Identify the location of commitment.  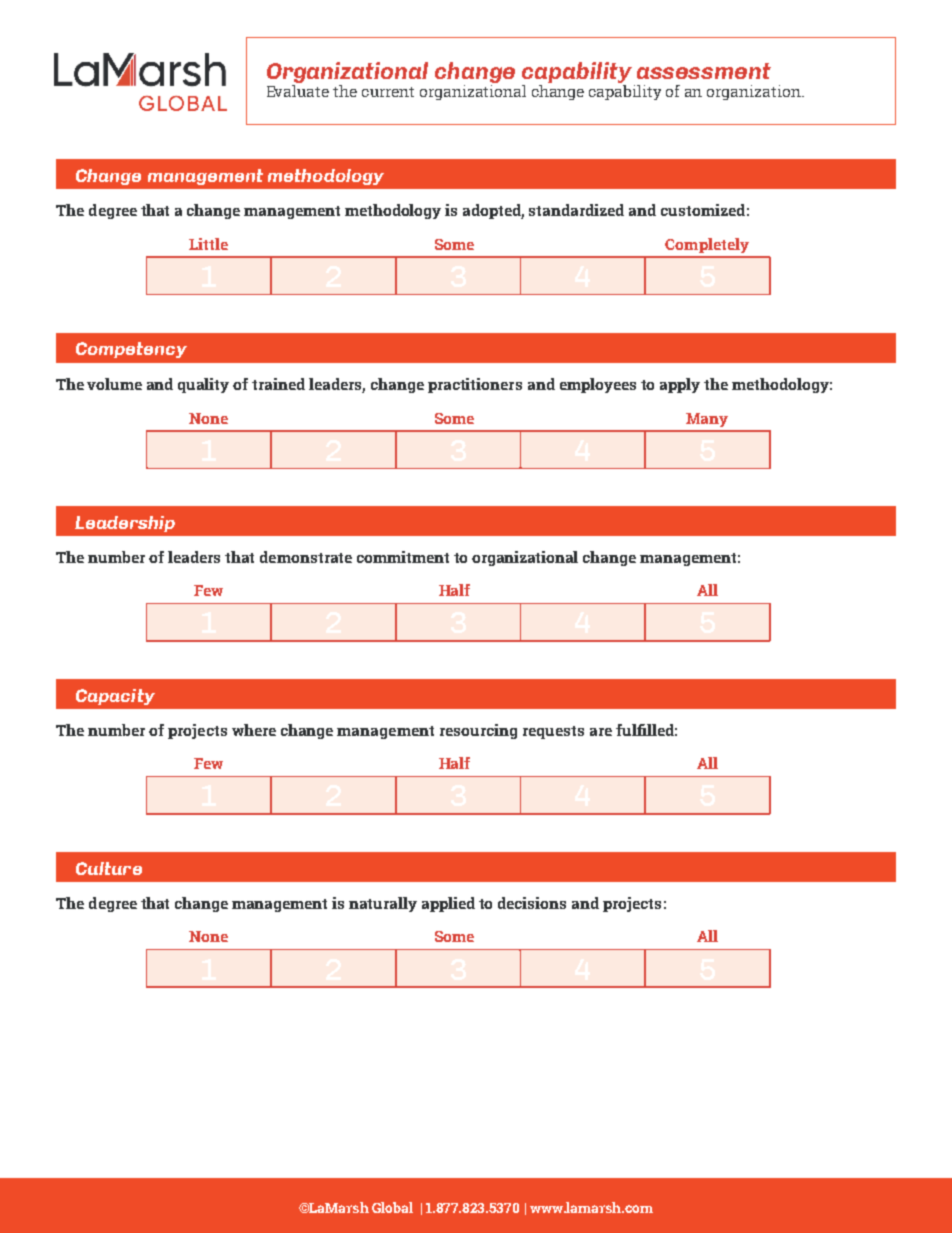
(403, 557).
